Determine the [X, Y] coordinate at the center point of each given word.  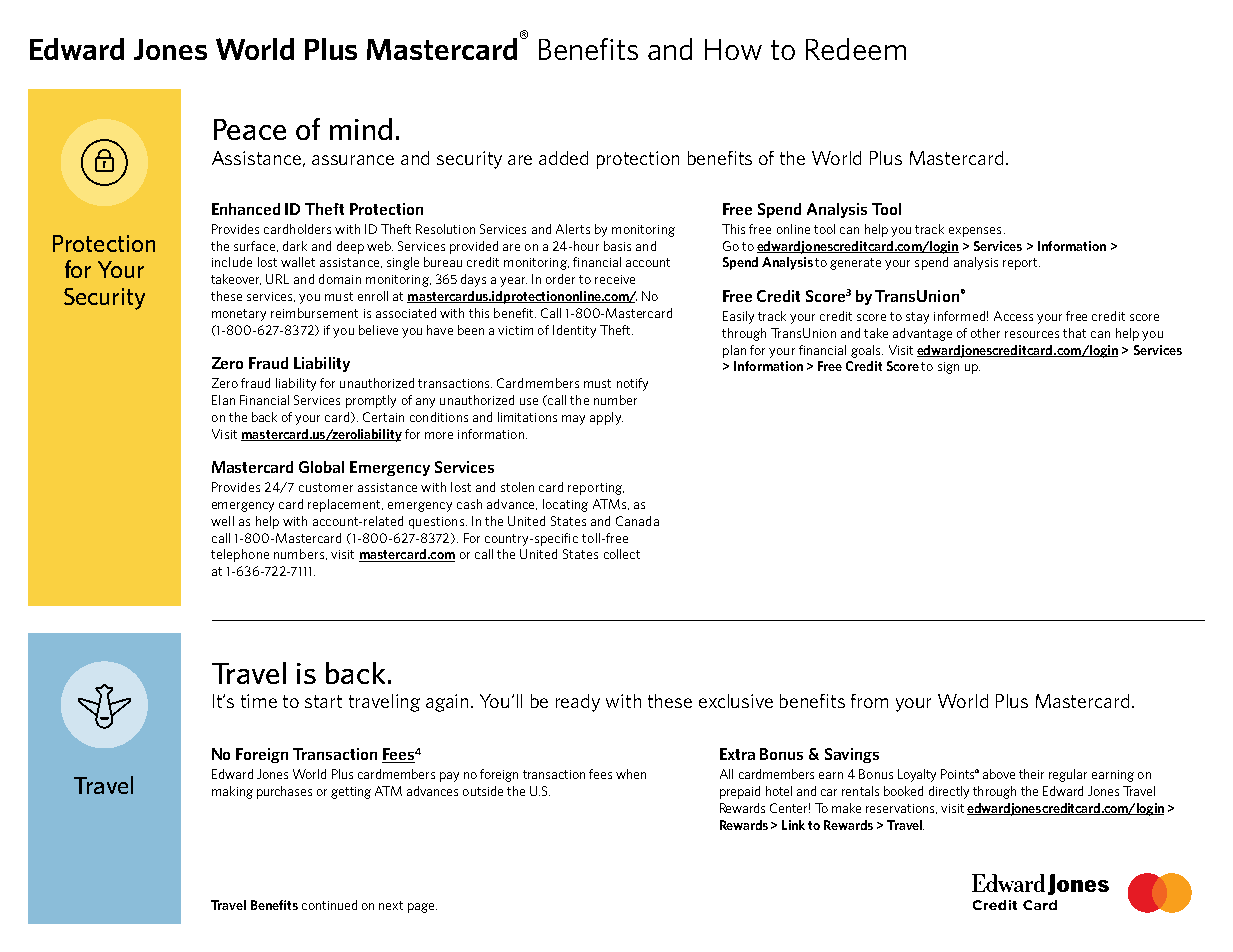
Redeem [856, 49]
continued [329, 905]
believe [378, 330]
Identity [574, 331]
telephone [240, 555]
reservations [901, 809]
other [985, 333]
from [869, 701]
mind [361, 129]
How [733, 49]
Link [793, 825]
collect [622, 554]
